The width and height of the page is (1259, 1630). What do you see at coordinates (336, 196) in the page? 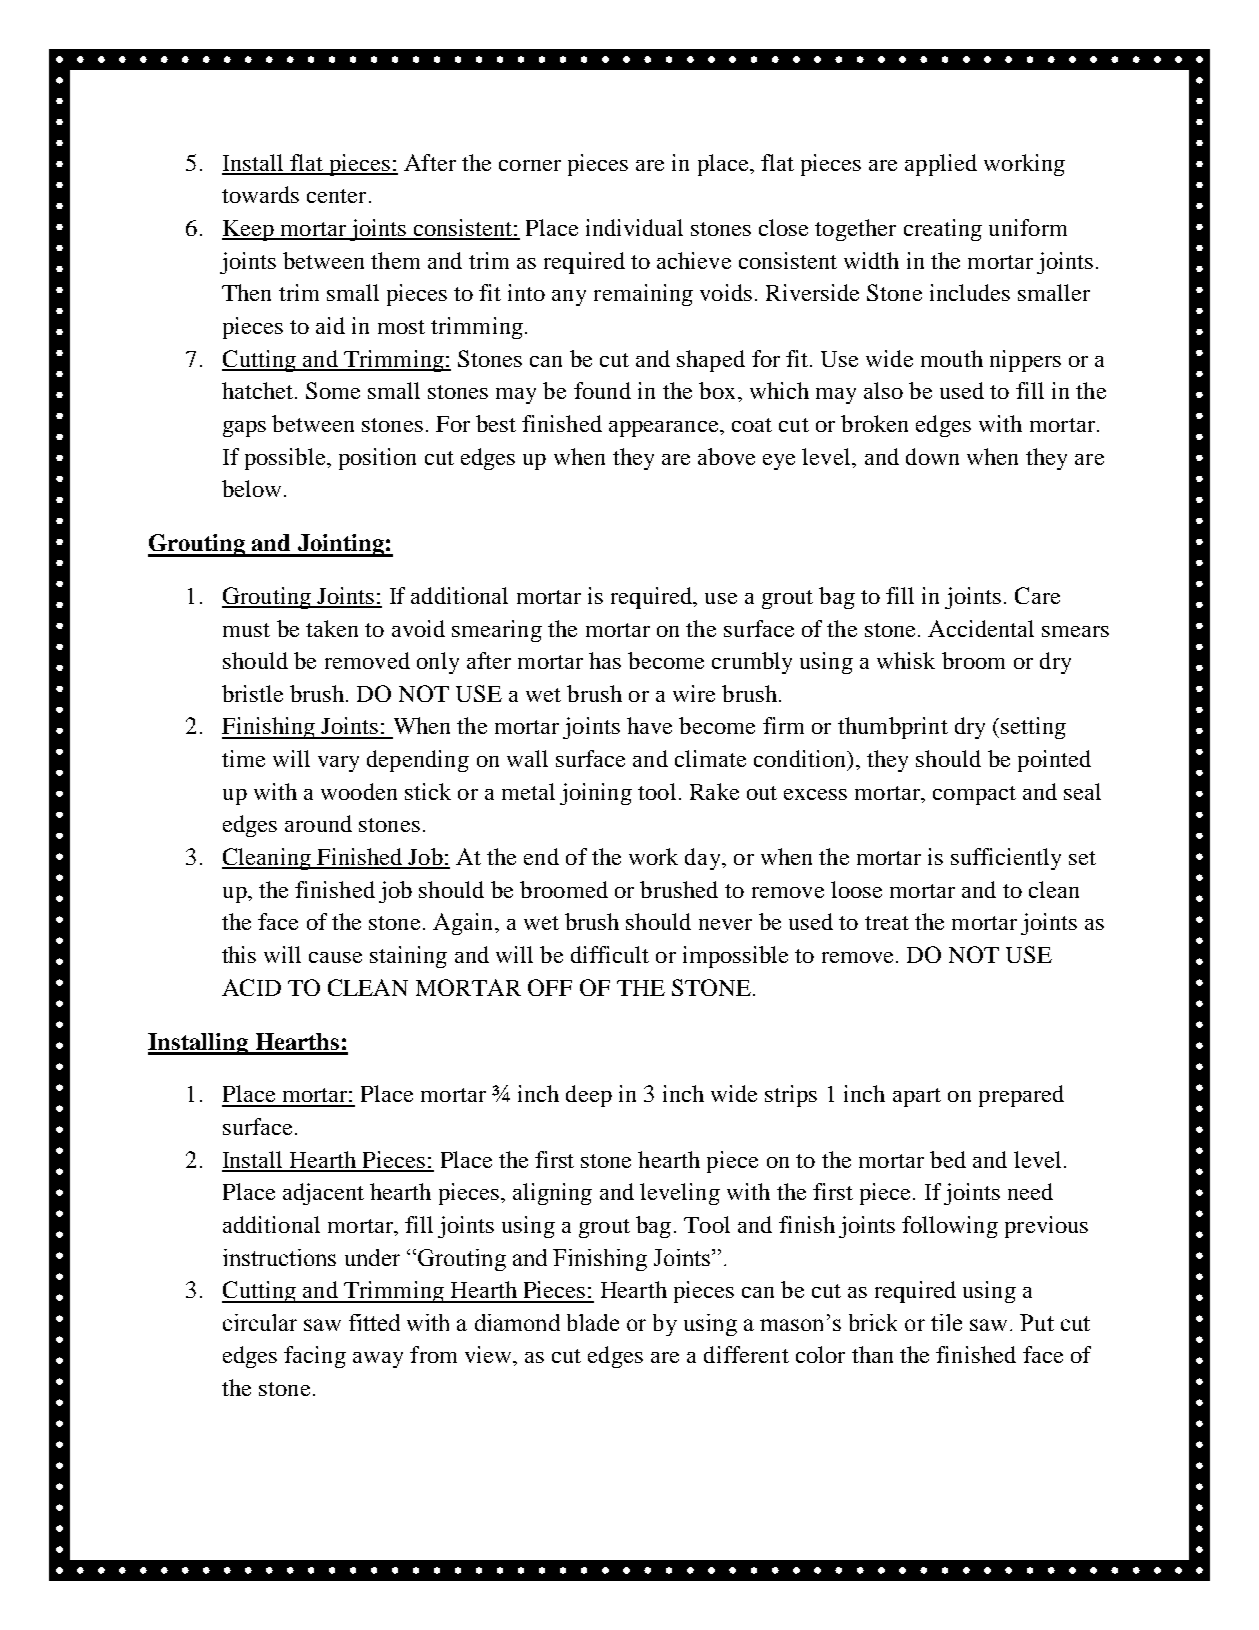
I see `center` at bounding box center [336, 196].
